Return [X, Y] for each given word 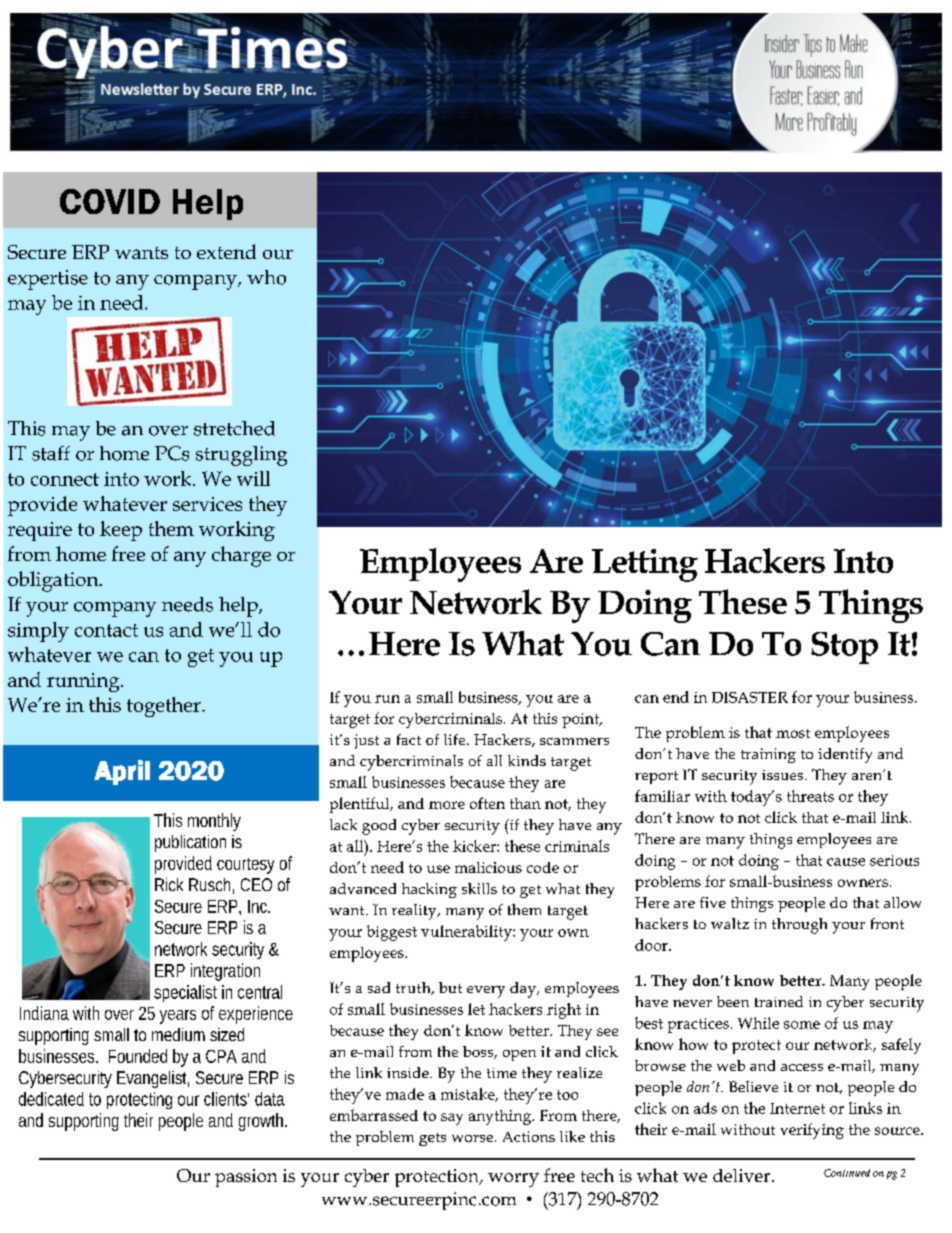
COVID [110, 201]
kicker [475, 846]
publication [190, 843]
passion [246, 1178]
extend [226, 251]
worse [472, 1138]
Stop [844, 648]
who [266, 277]
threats [810, 796]
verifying [812, 1131]
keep [121, 531]
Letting [645, 565]
